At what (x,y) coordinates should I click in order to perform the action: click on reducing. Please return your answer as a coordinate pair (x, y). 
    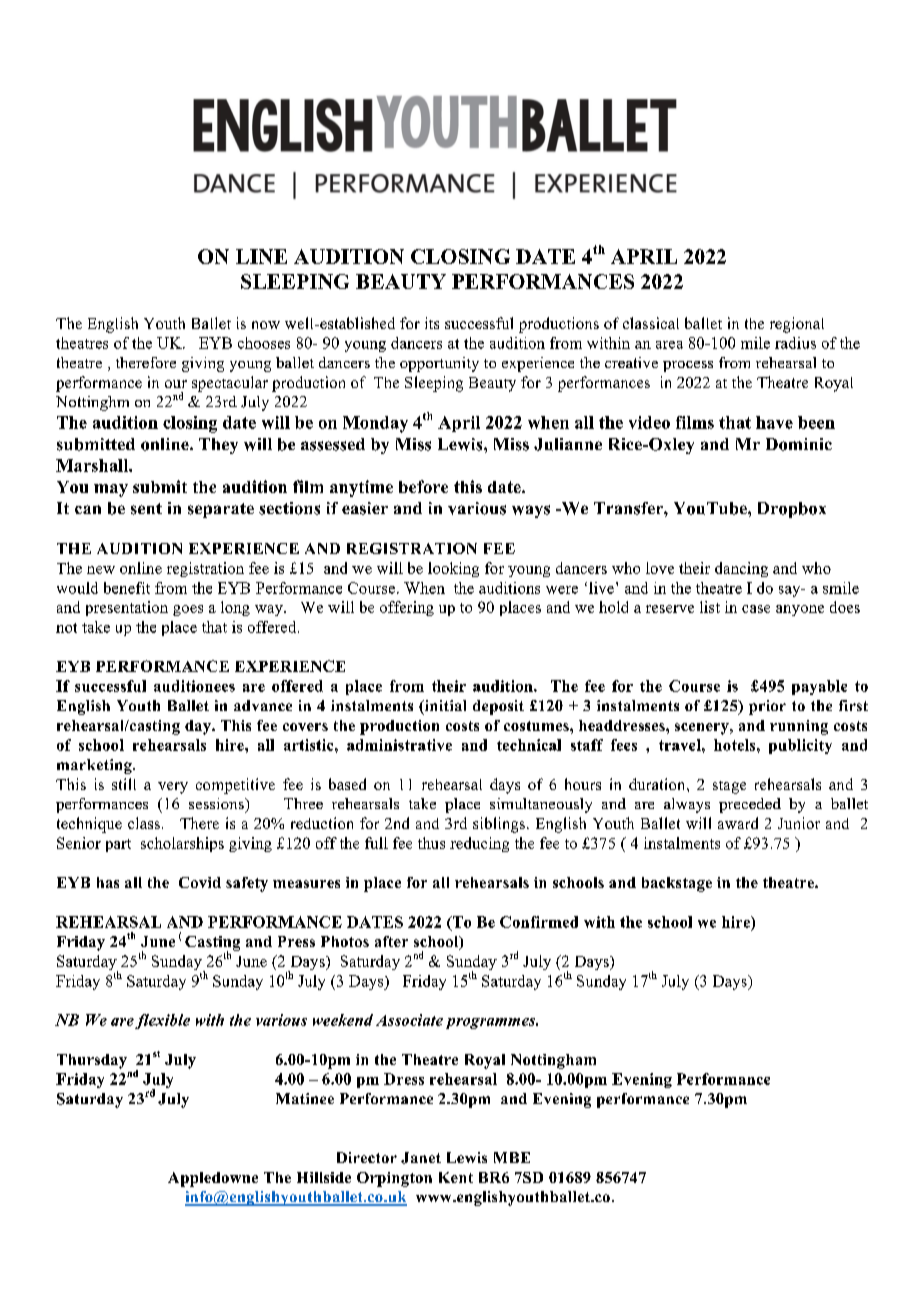
    Looking at the image, I should click on (479, 844).
